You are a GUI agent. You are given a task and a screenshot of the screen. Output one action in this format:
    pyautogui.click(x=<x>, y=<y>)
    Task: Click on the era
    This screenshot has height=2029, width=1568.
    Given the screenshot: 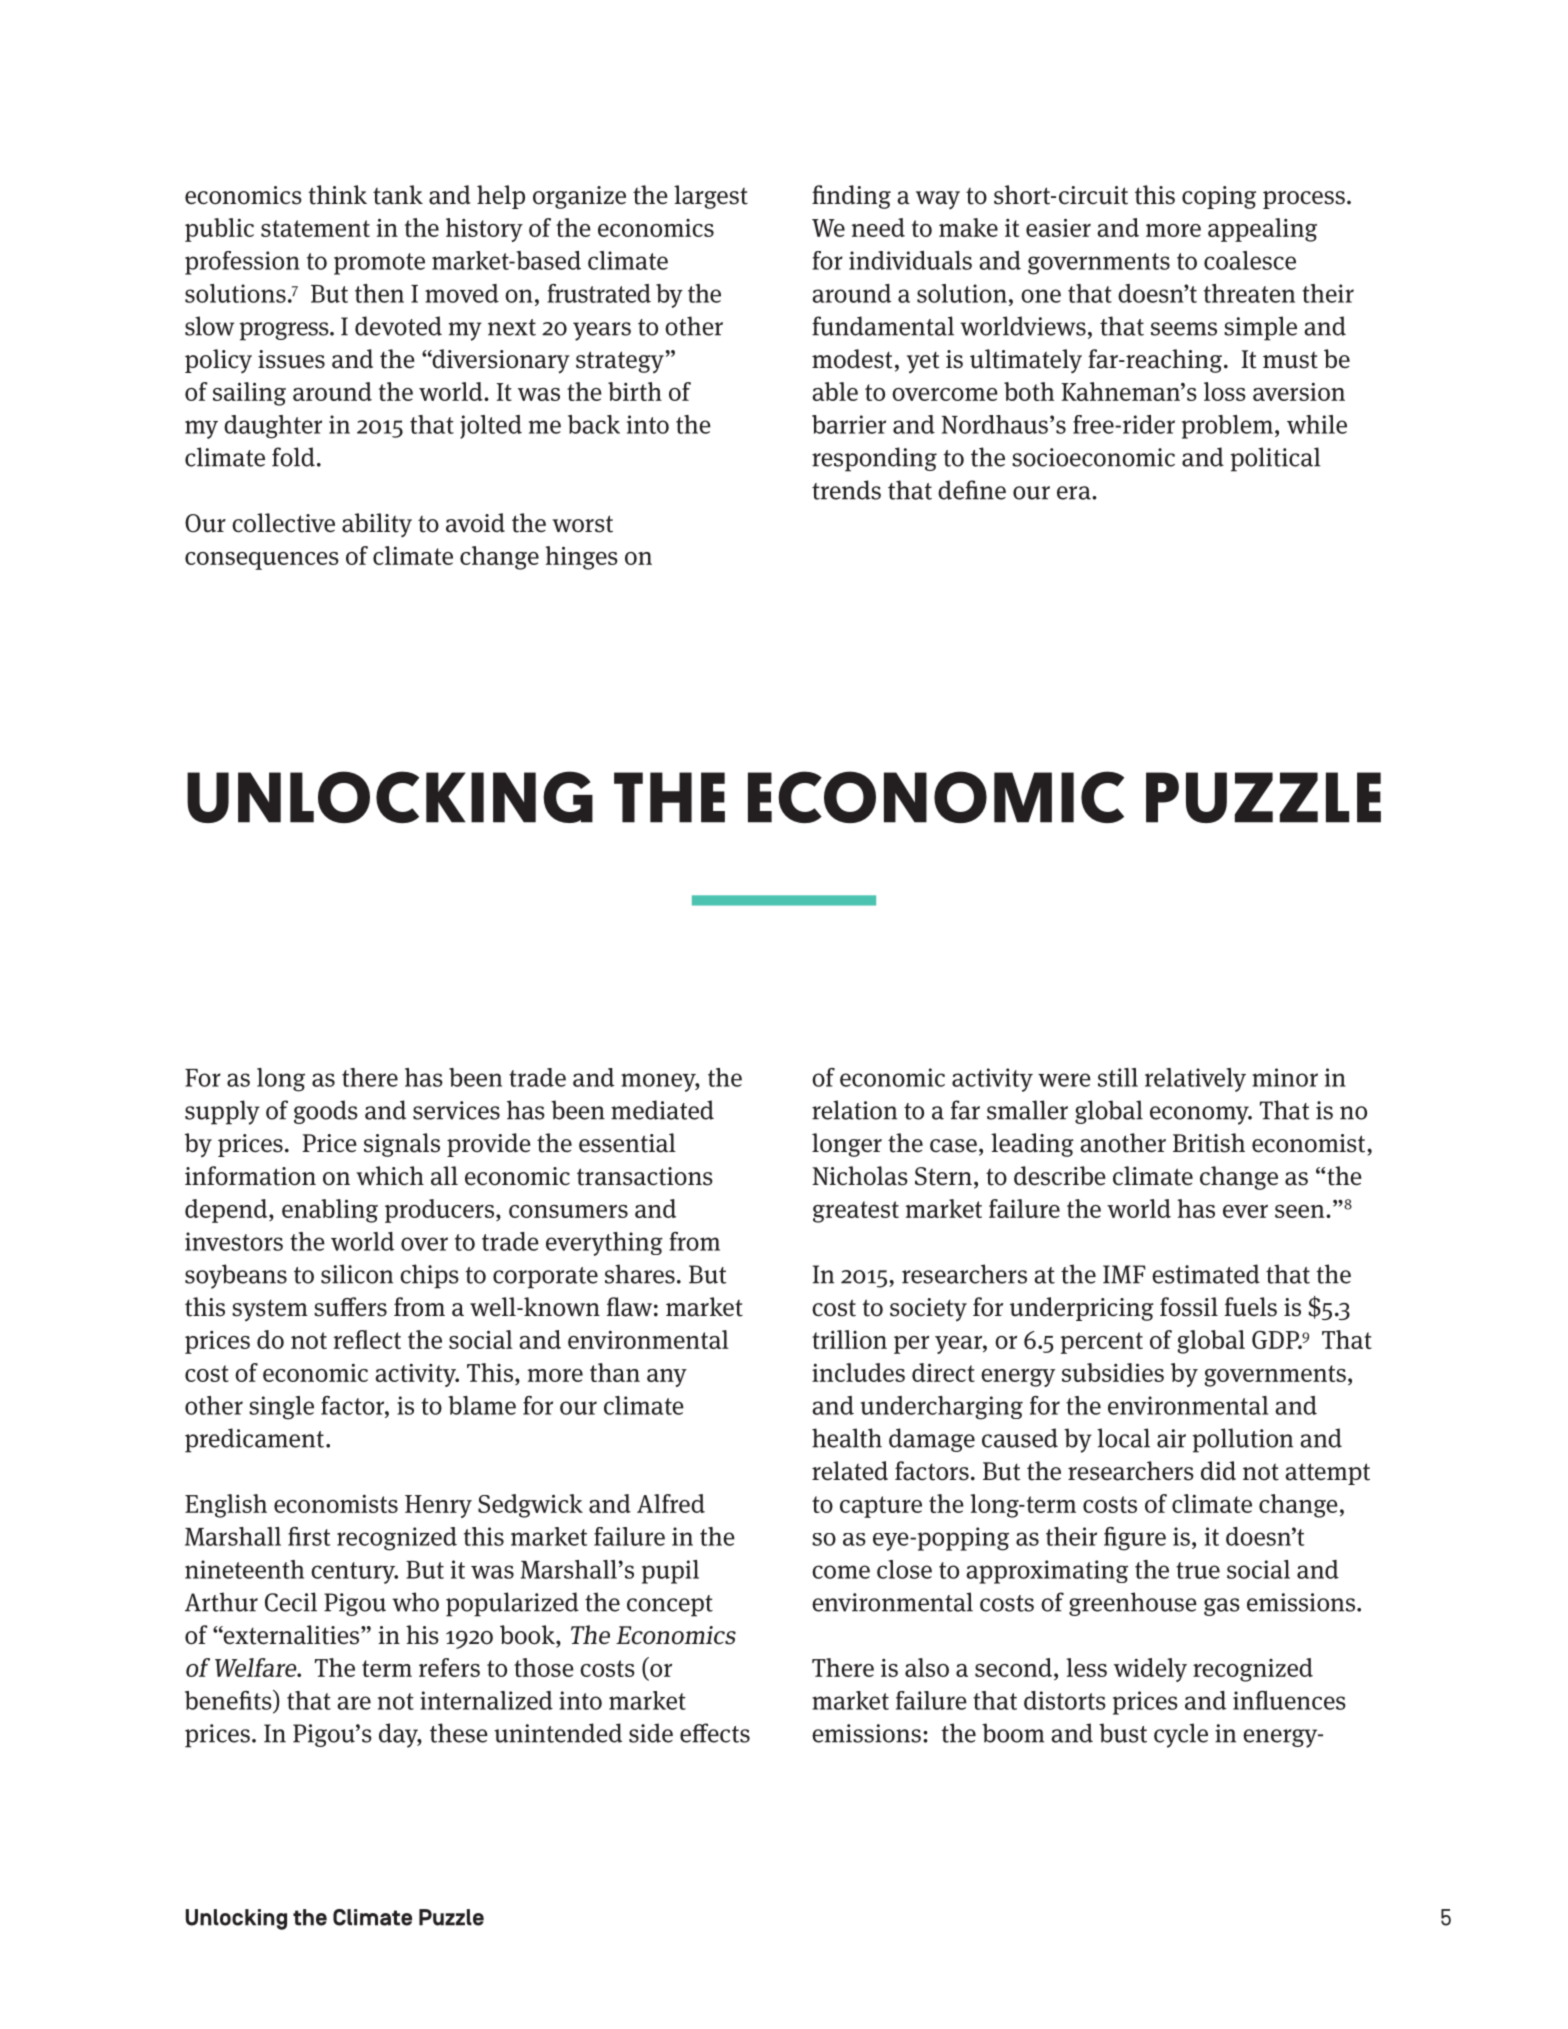 What is the action you would take?
    pyautogui.click(x=1075, y=493)
